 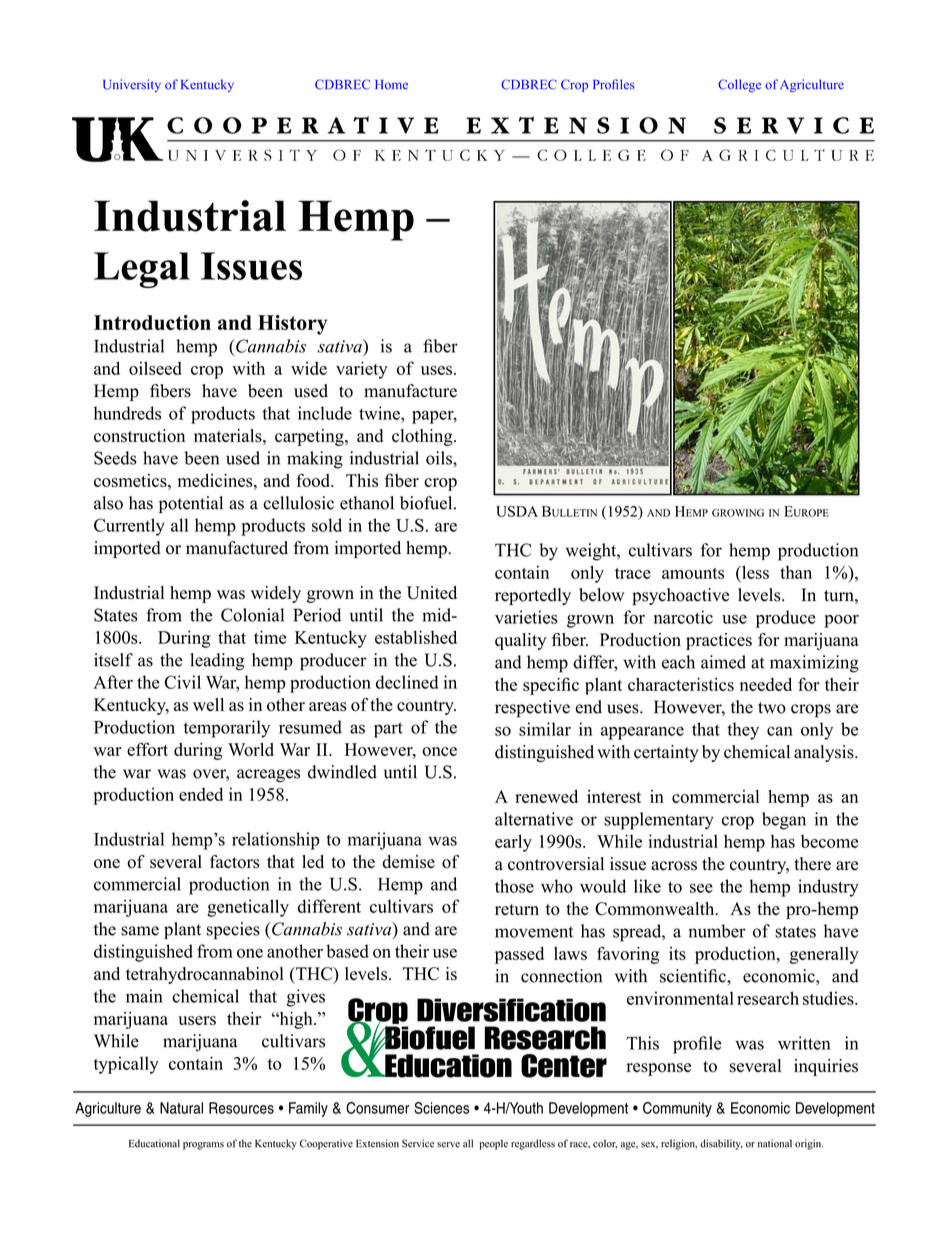 What do you see at coordinates (235, 862) in the screenshot?
I see `factors` at bounding box center [235, 862].
